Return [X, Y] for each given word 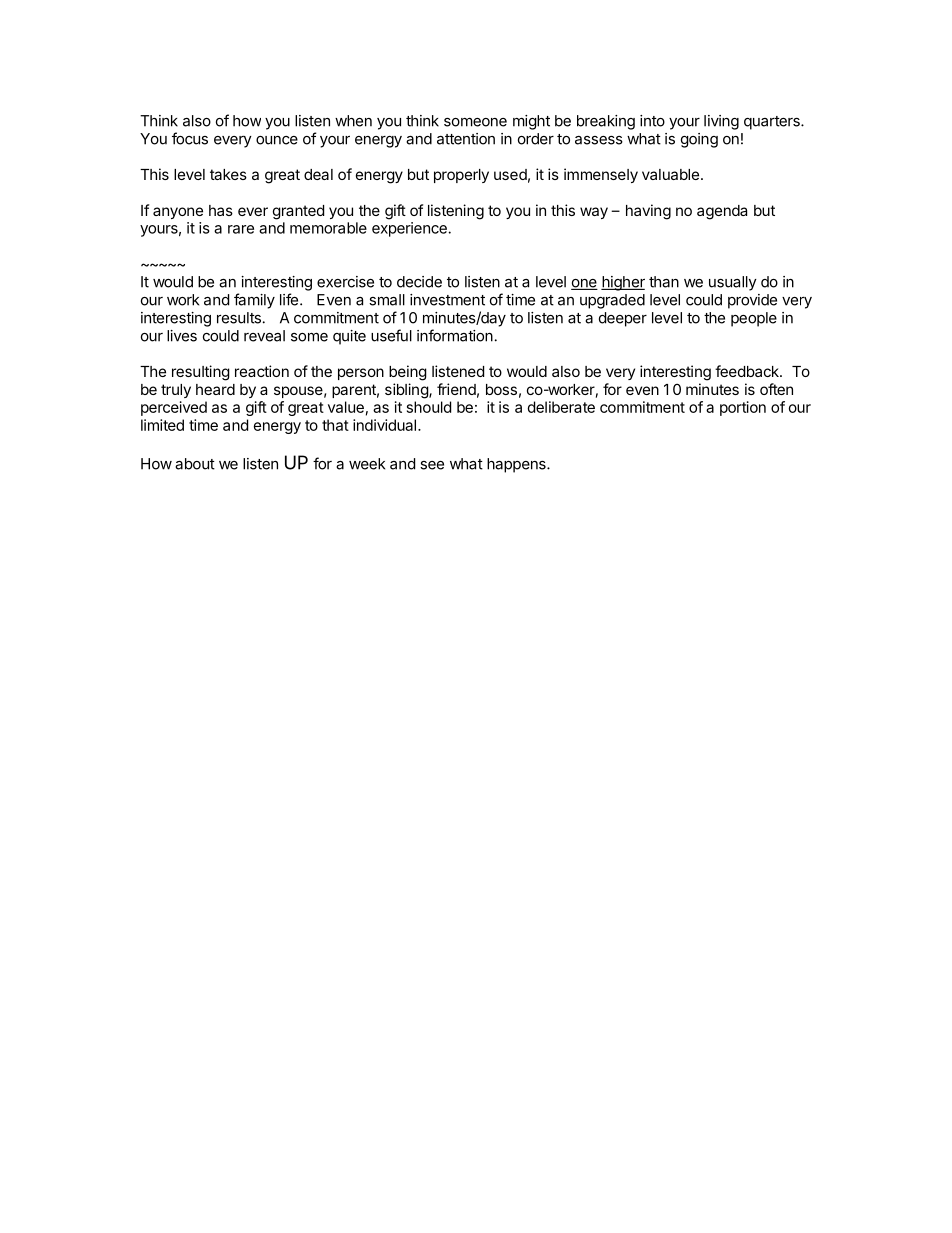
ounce [277, 140]
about [195, 464]
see [432, 465]
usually [733, 283]
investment [447, 300]
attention [466, 139]
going [699, 140]
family [254, 301]
